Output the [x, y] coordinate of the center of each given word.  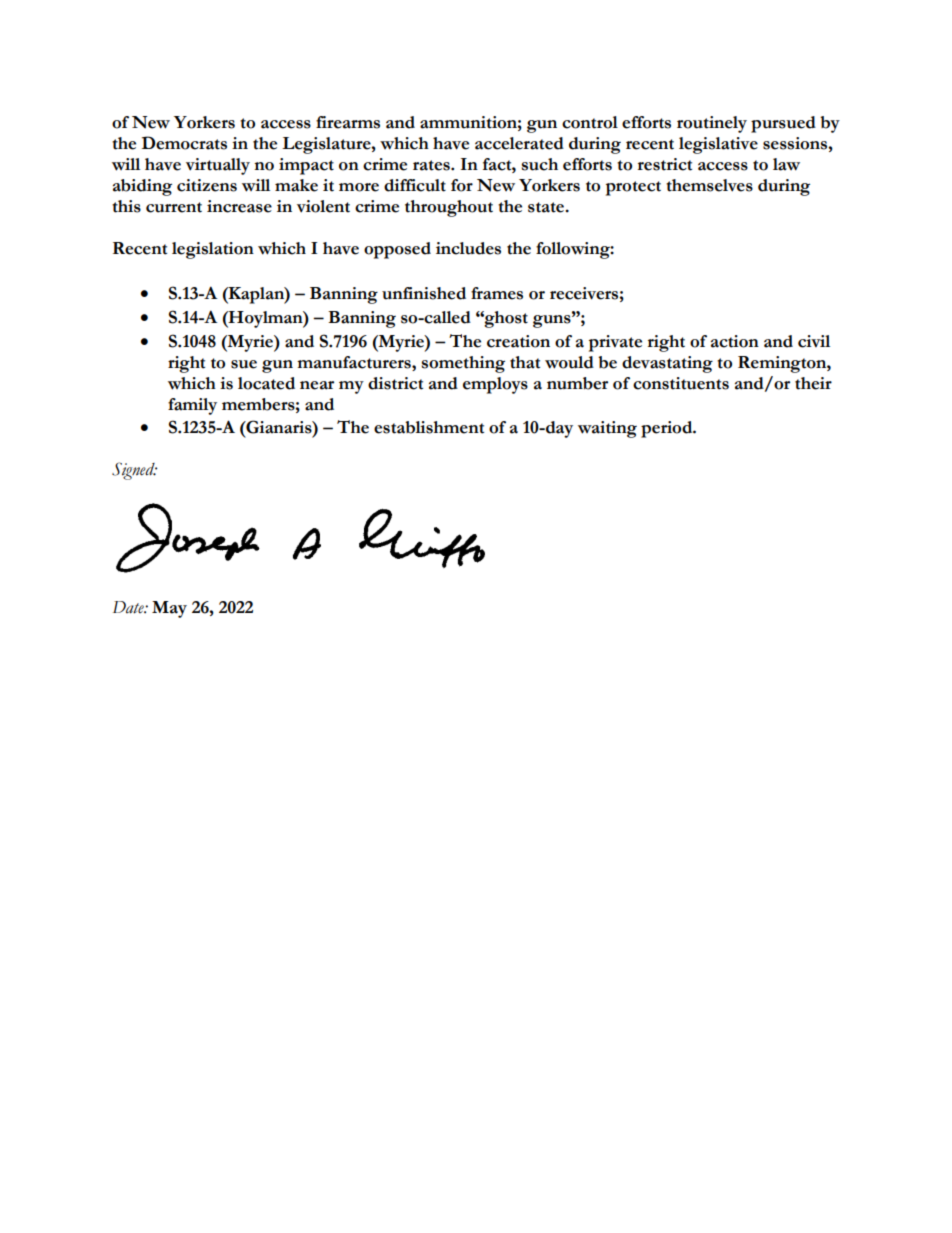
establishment [429, 427]
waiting [607, 429]
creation [518, 341]
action [735, 341]
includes [468, 248]
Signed [134, 471]
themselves [709, 185]
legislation [213, 250]
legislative [718, 145]
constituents [681, 383]
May [169, 609]
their [813, 383]
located [266, 383]
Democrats [184, 143]
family [192, 406]
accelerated [519, 143]
